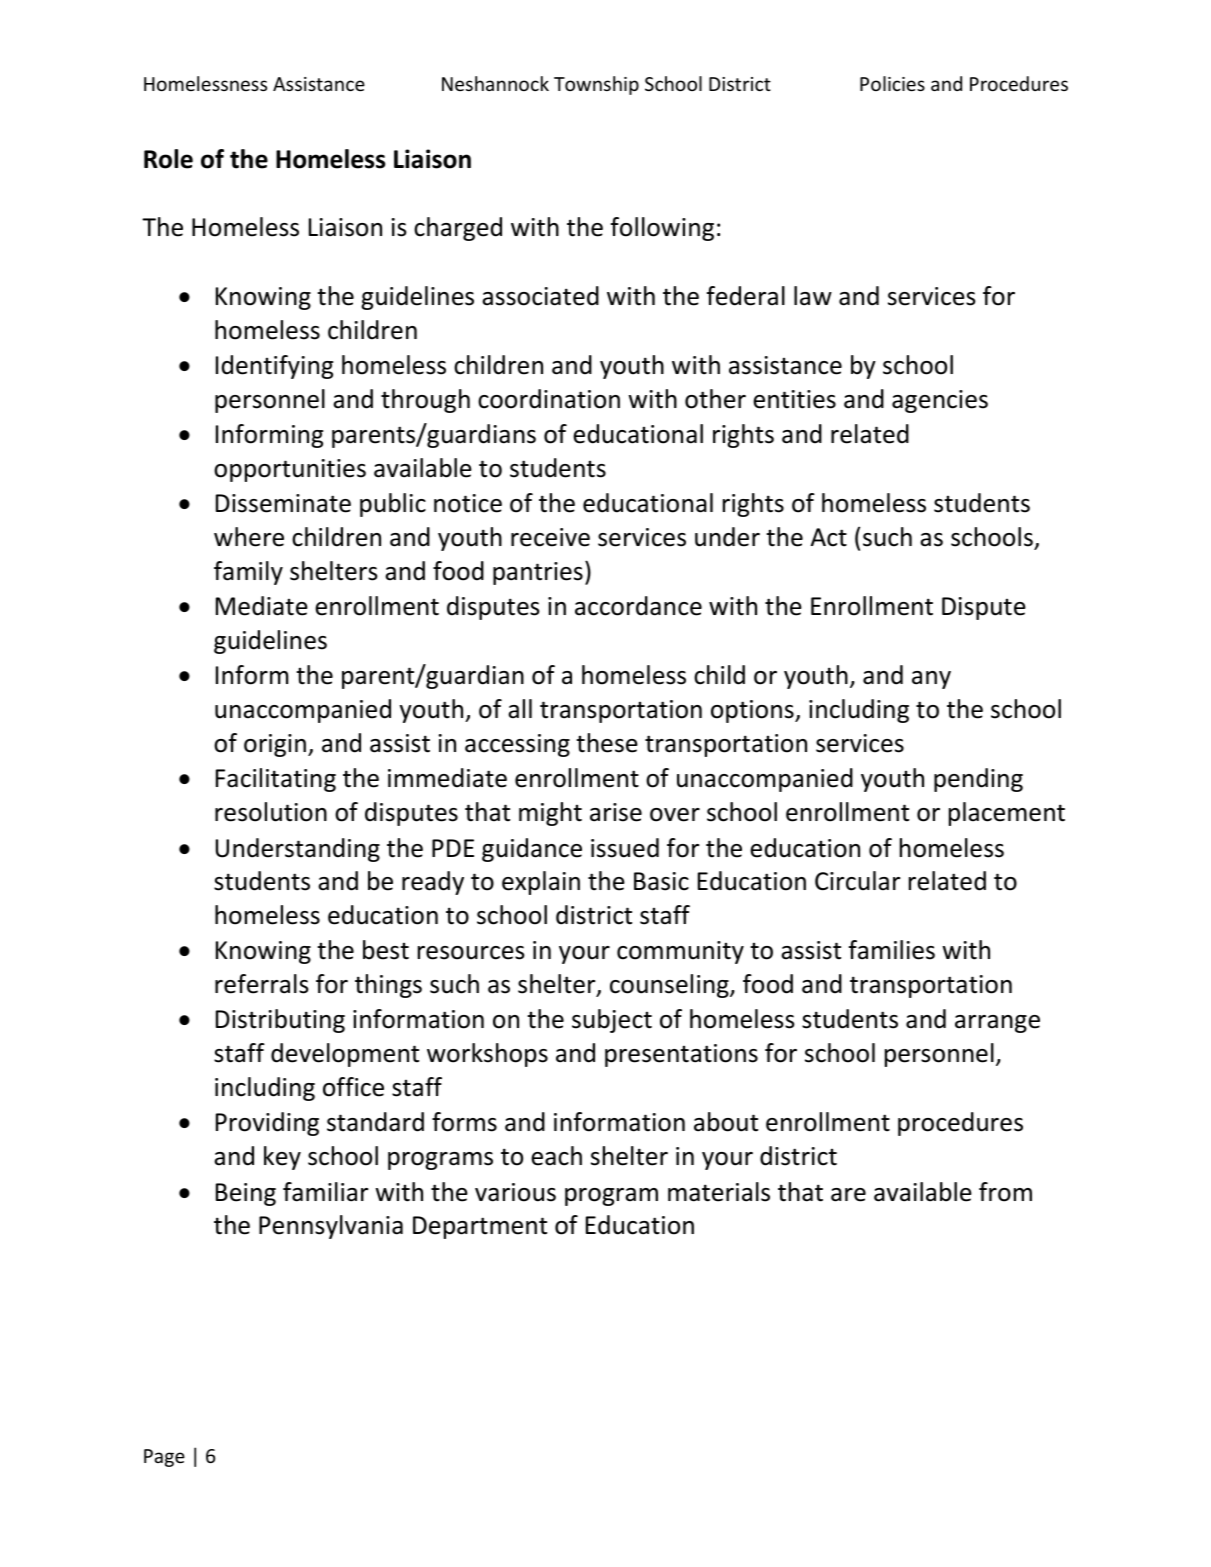 The image size is (1211, 1567). Describe the element at coordinates (164, 1458) in the screenshot. I see `Page` at that location.
